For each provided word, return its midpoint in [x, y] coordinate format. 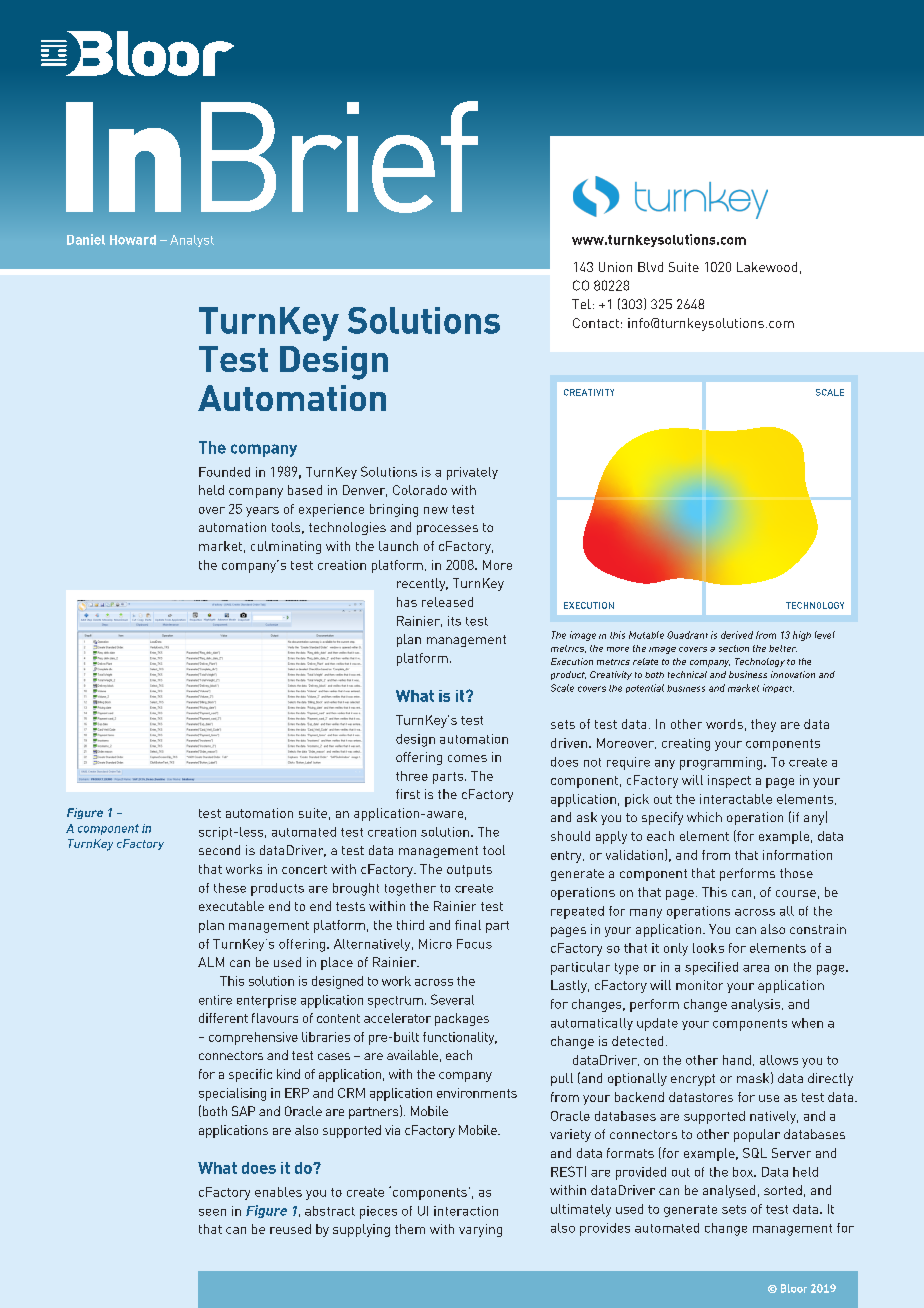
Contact [596, 323]
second [219, 850]
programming [721, 763]
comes [467, 758]
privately [472, 473]
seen [212, 1212]
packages [462, 1019]
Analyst [192, 241]
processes [447, 530]
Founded [224, 472]
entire [215, 1000]
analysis [755, 1005]
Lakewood [767, 267]
